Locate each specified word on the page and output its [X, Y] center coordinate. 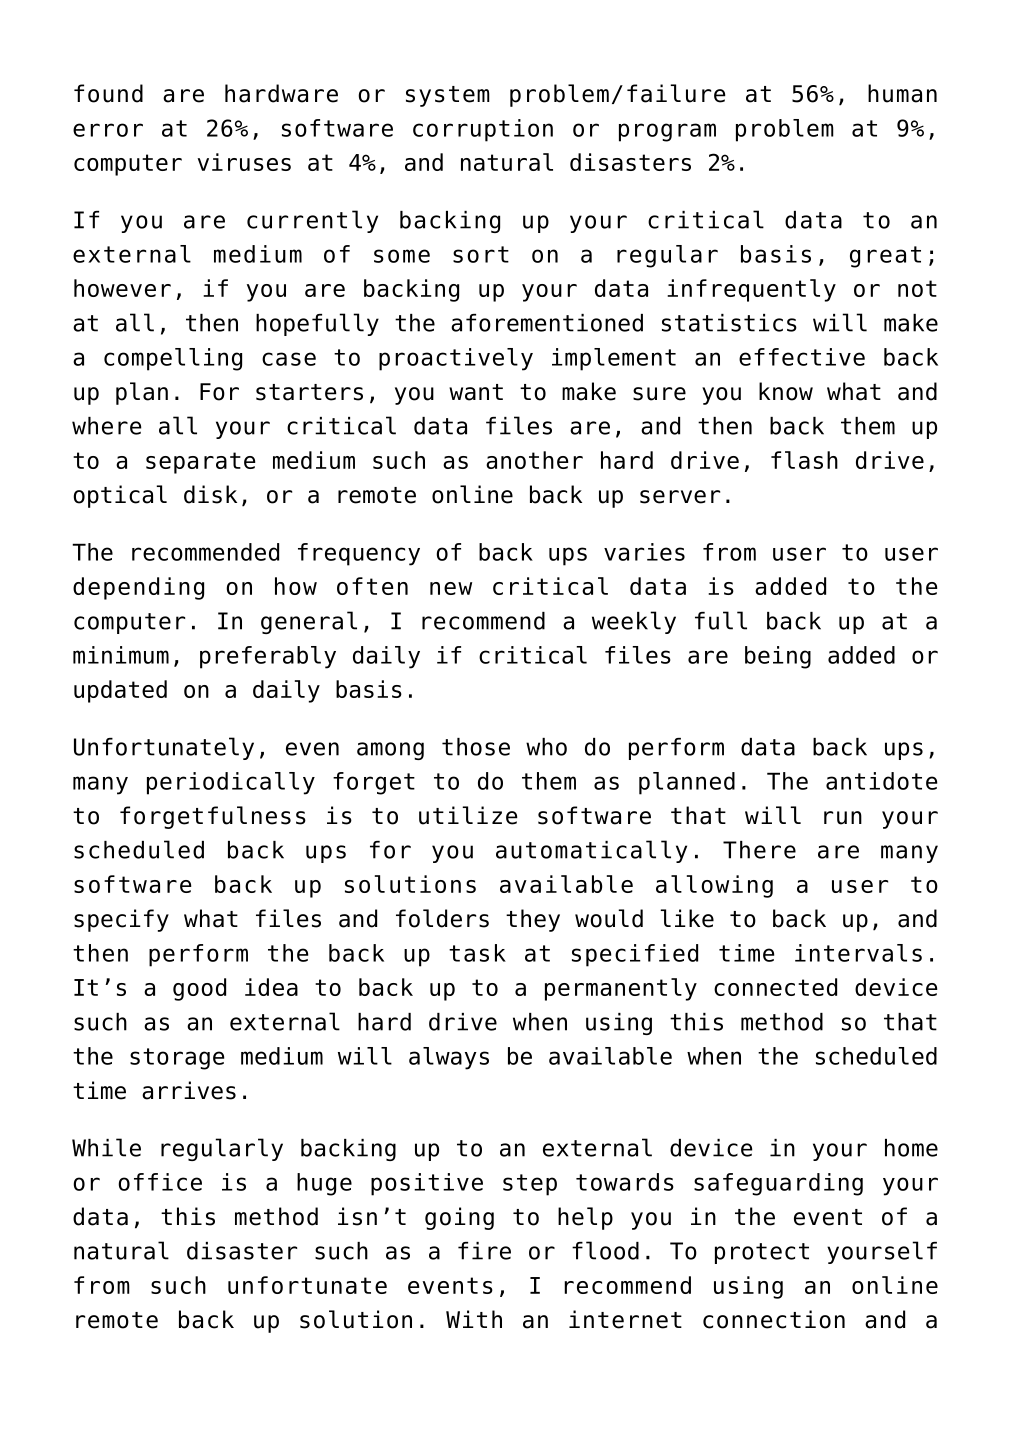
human [902, 93]
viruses [244, 162]
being [778, 657]
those [476, 747]
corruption [483, 130]
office [160, 1182]
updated [120, 691]
